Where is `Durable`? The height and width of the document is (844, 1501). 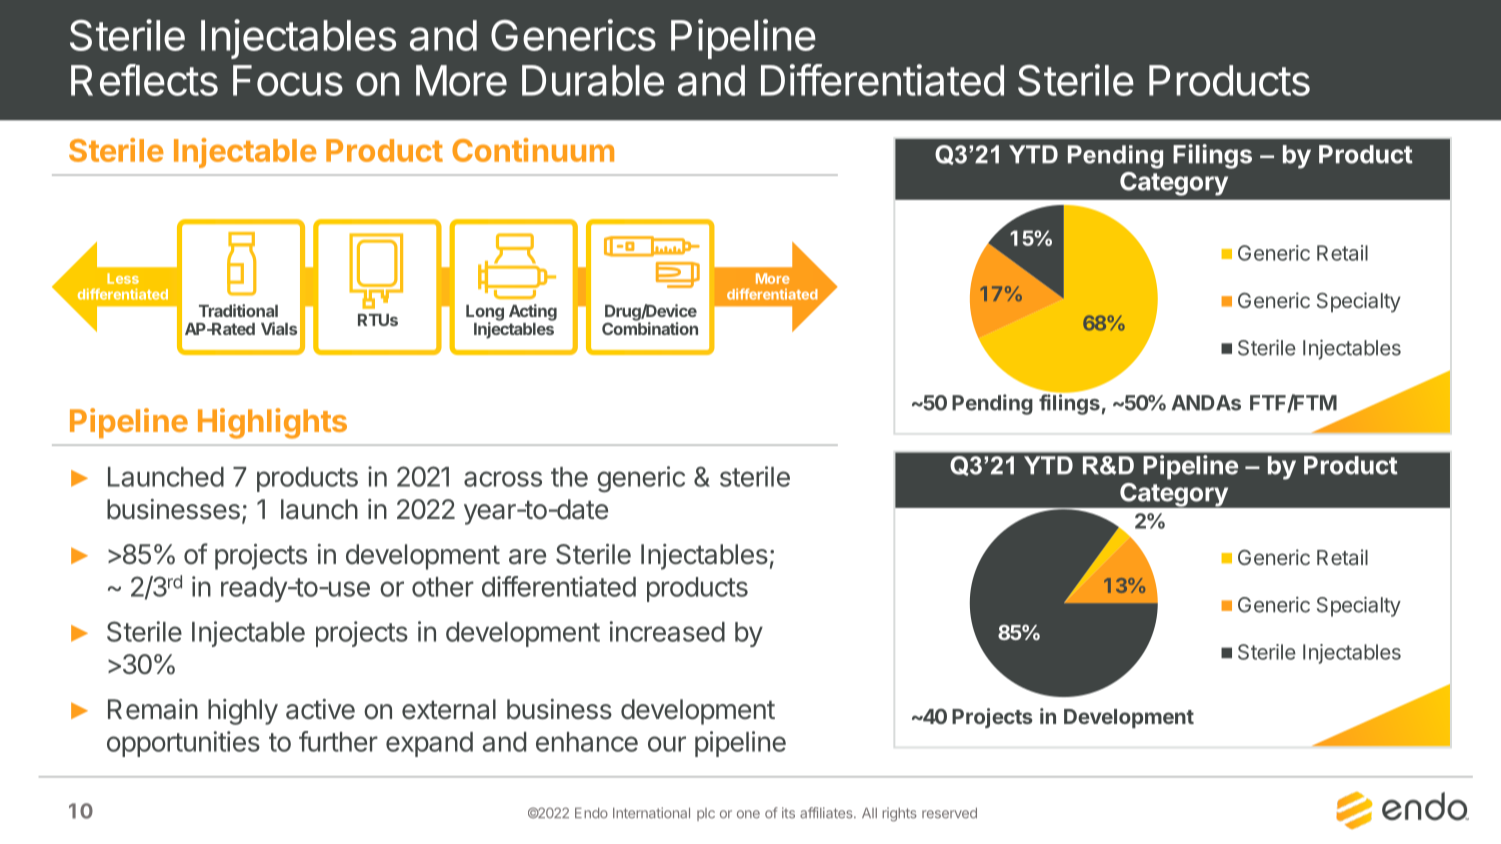
Durable is located at coordinates (593, 80).
